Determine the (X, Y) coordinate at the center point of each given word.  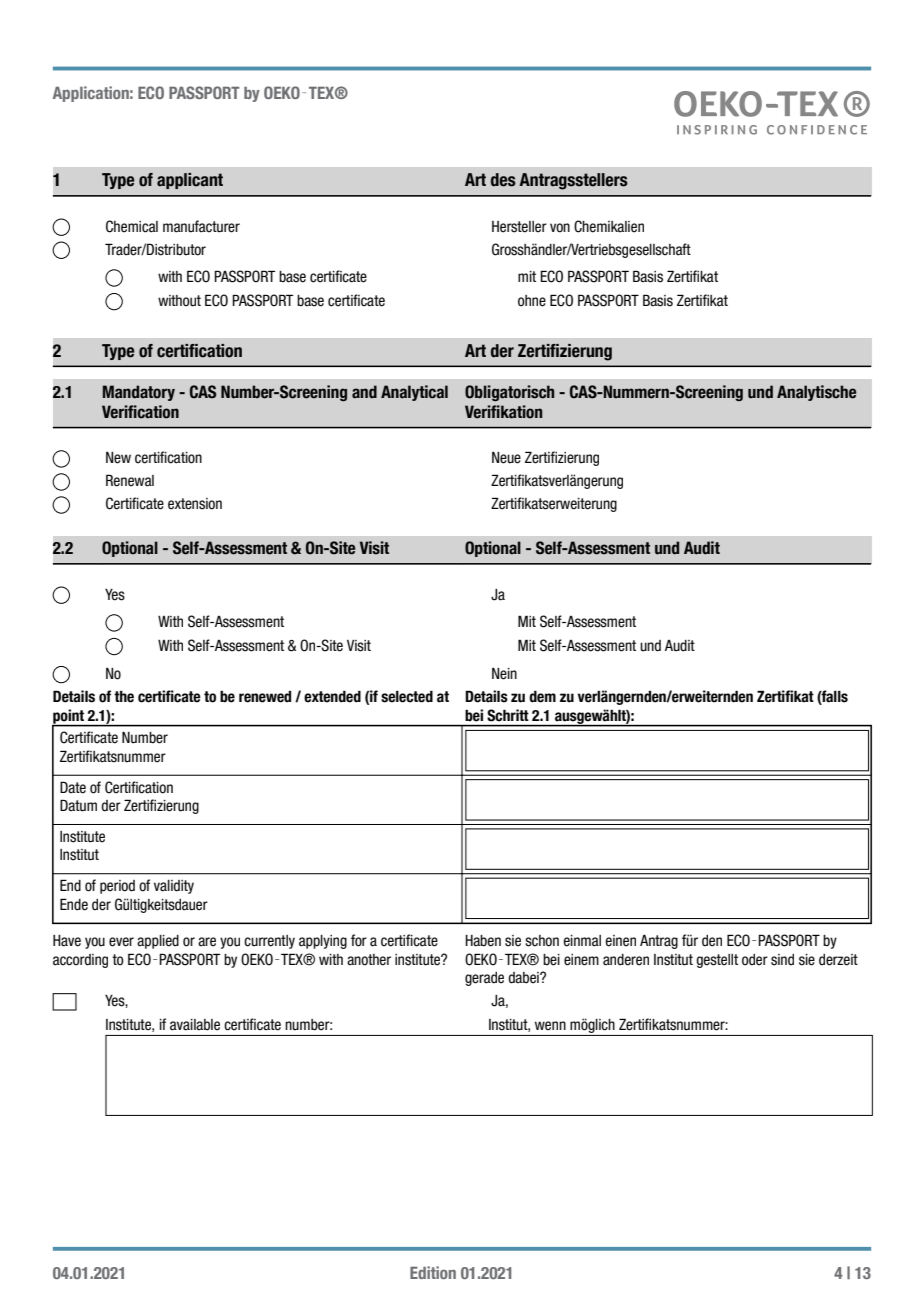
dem (542, 696)
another (369, 960)
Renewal (130, 480)
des (503, 180)
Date (73, 787)
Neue (506, 458)
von (560, 228)
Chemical (132, 226)
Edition (433, 1272)
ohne (532, 301)
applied (158, 942)
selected (407, 696)
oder (755, 960)
